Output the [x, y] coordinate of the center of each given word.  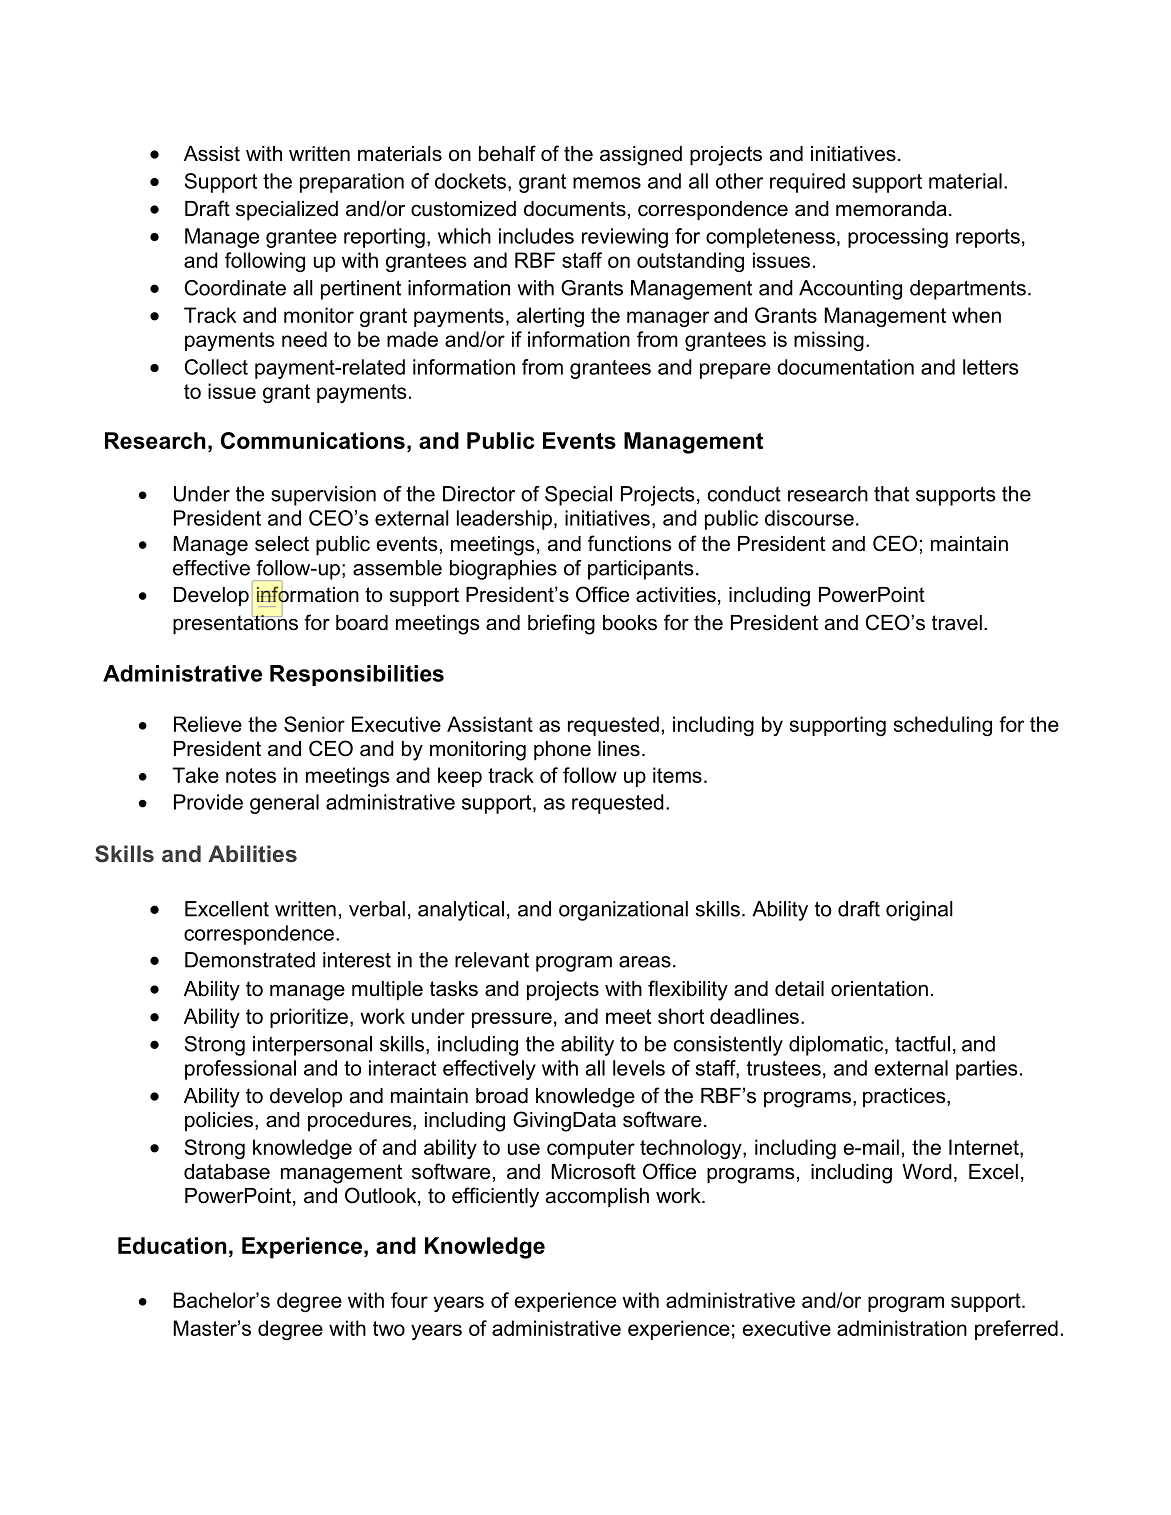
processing [898, 238]
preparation [352, 183]
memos [607, 183]
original [919, 911]
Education [172, 1245]
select [282, 544]
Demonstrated [250, 960]
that [891, 494]
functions [630, 543]
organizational [623, 911]
